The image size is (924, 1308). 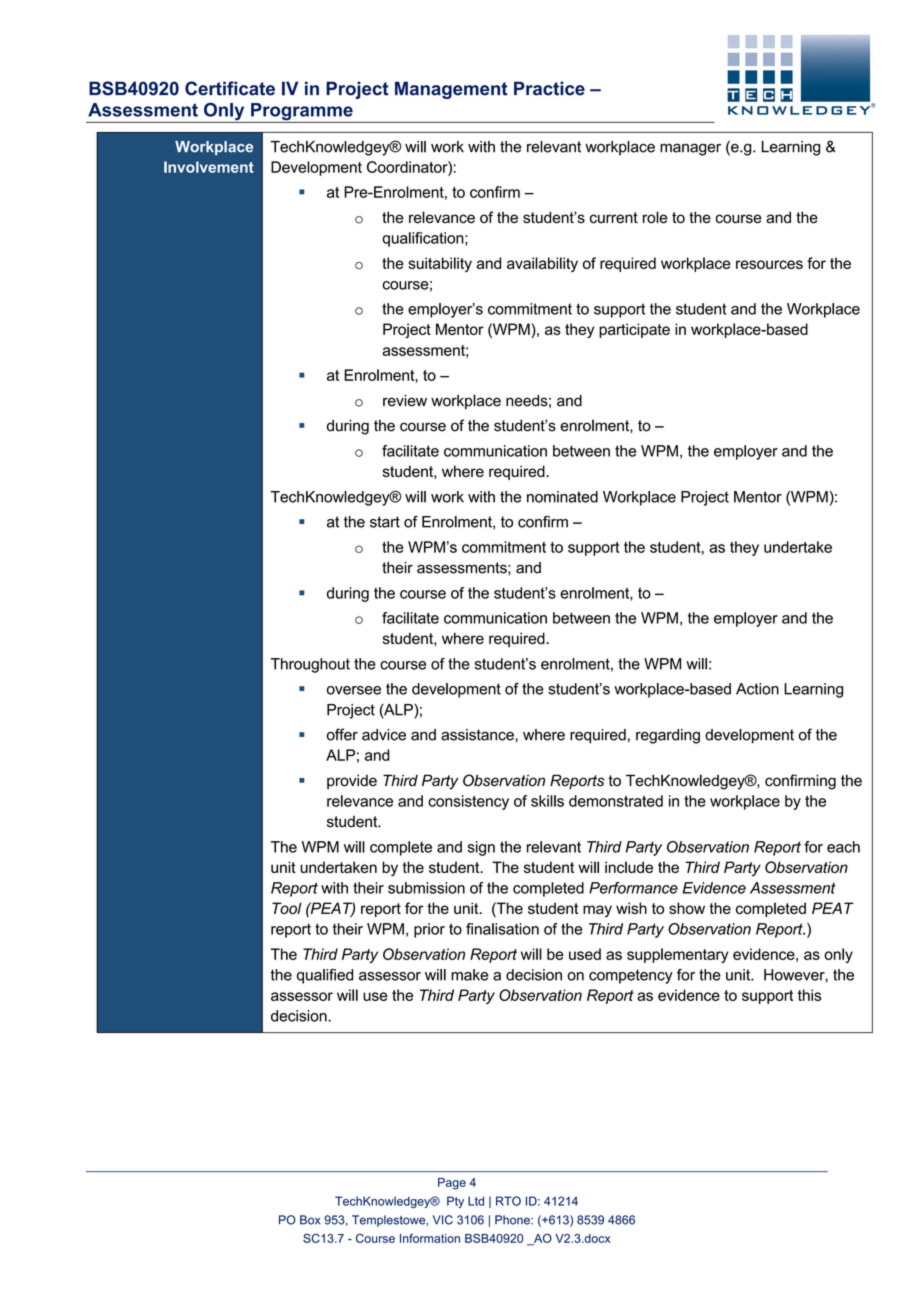 What do you see at coordinates (287, 908) in the page?
I see `Tool` at bounding box center [287, 908].
